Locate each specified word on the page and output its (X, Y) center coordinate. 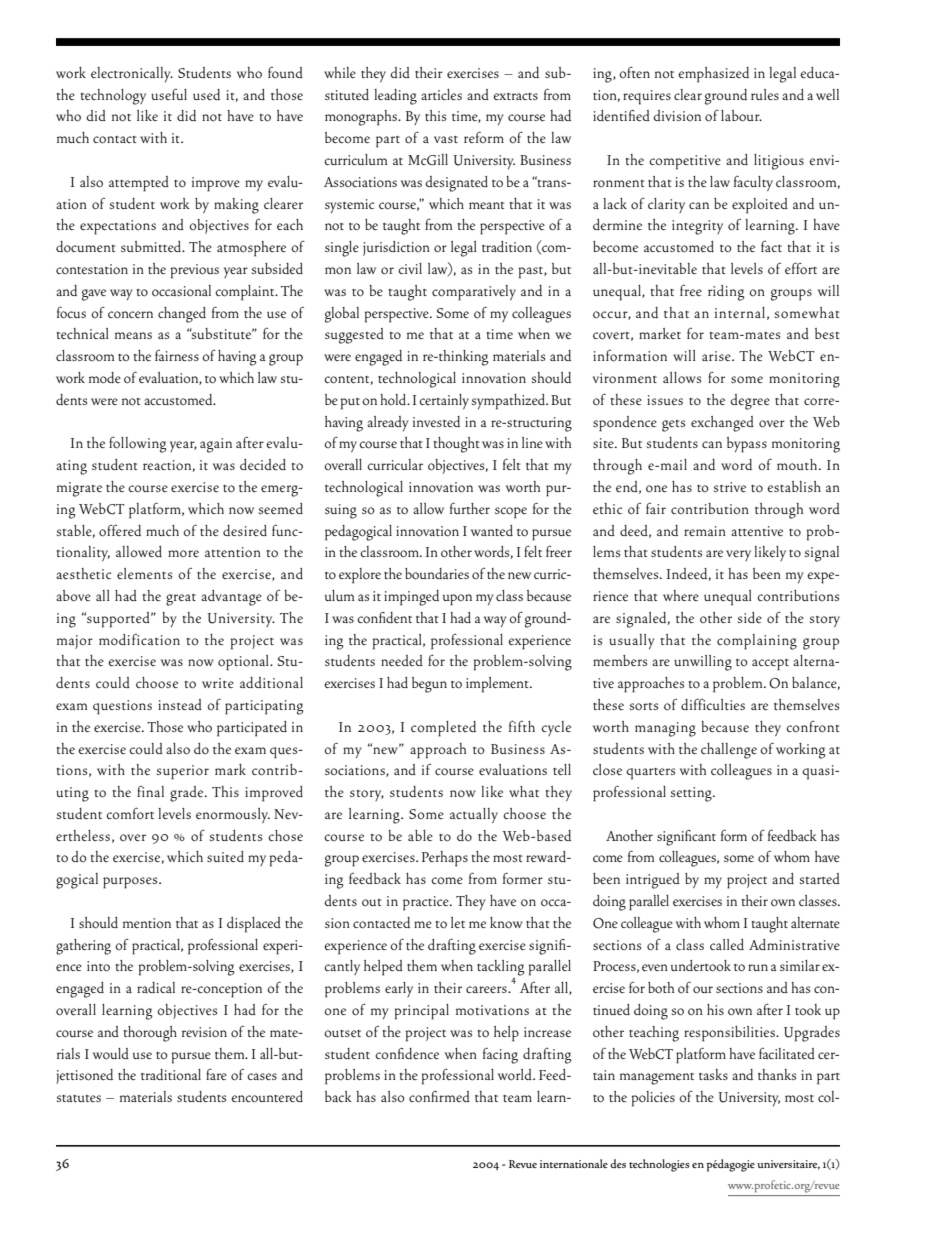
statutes (78, 1098)
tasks (713, 1074)
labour (741, 116)
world (516, 1075)
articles (441, 94)
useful (169, 94)
